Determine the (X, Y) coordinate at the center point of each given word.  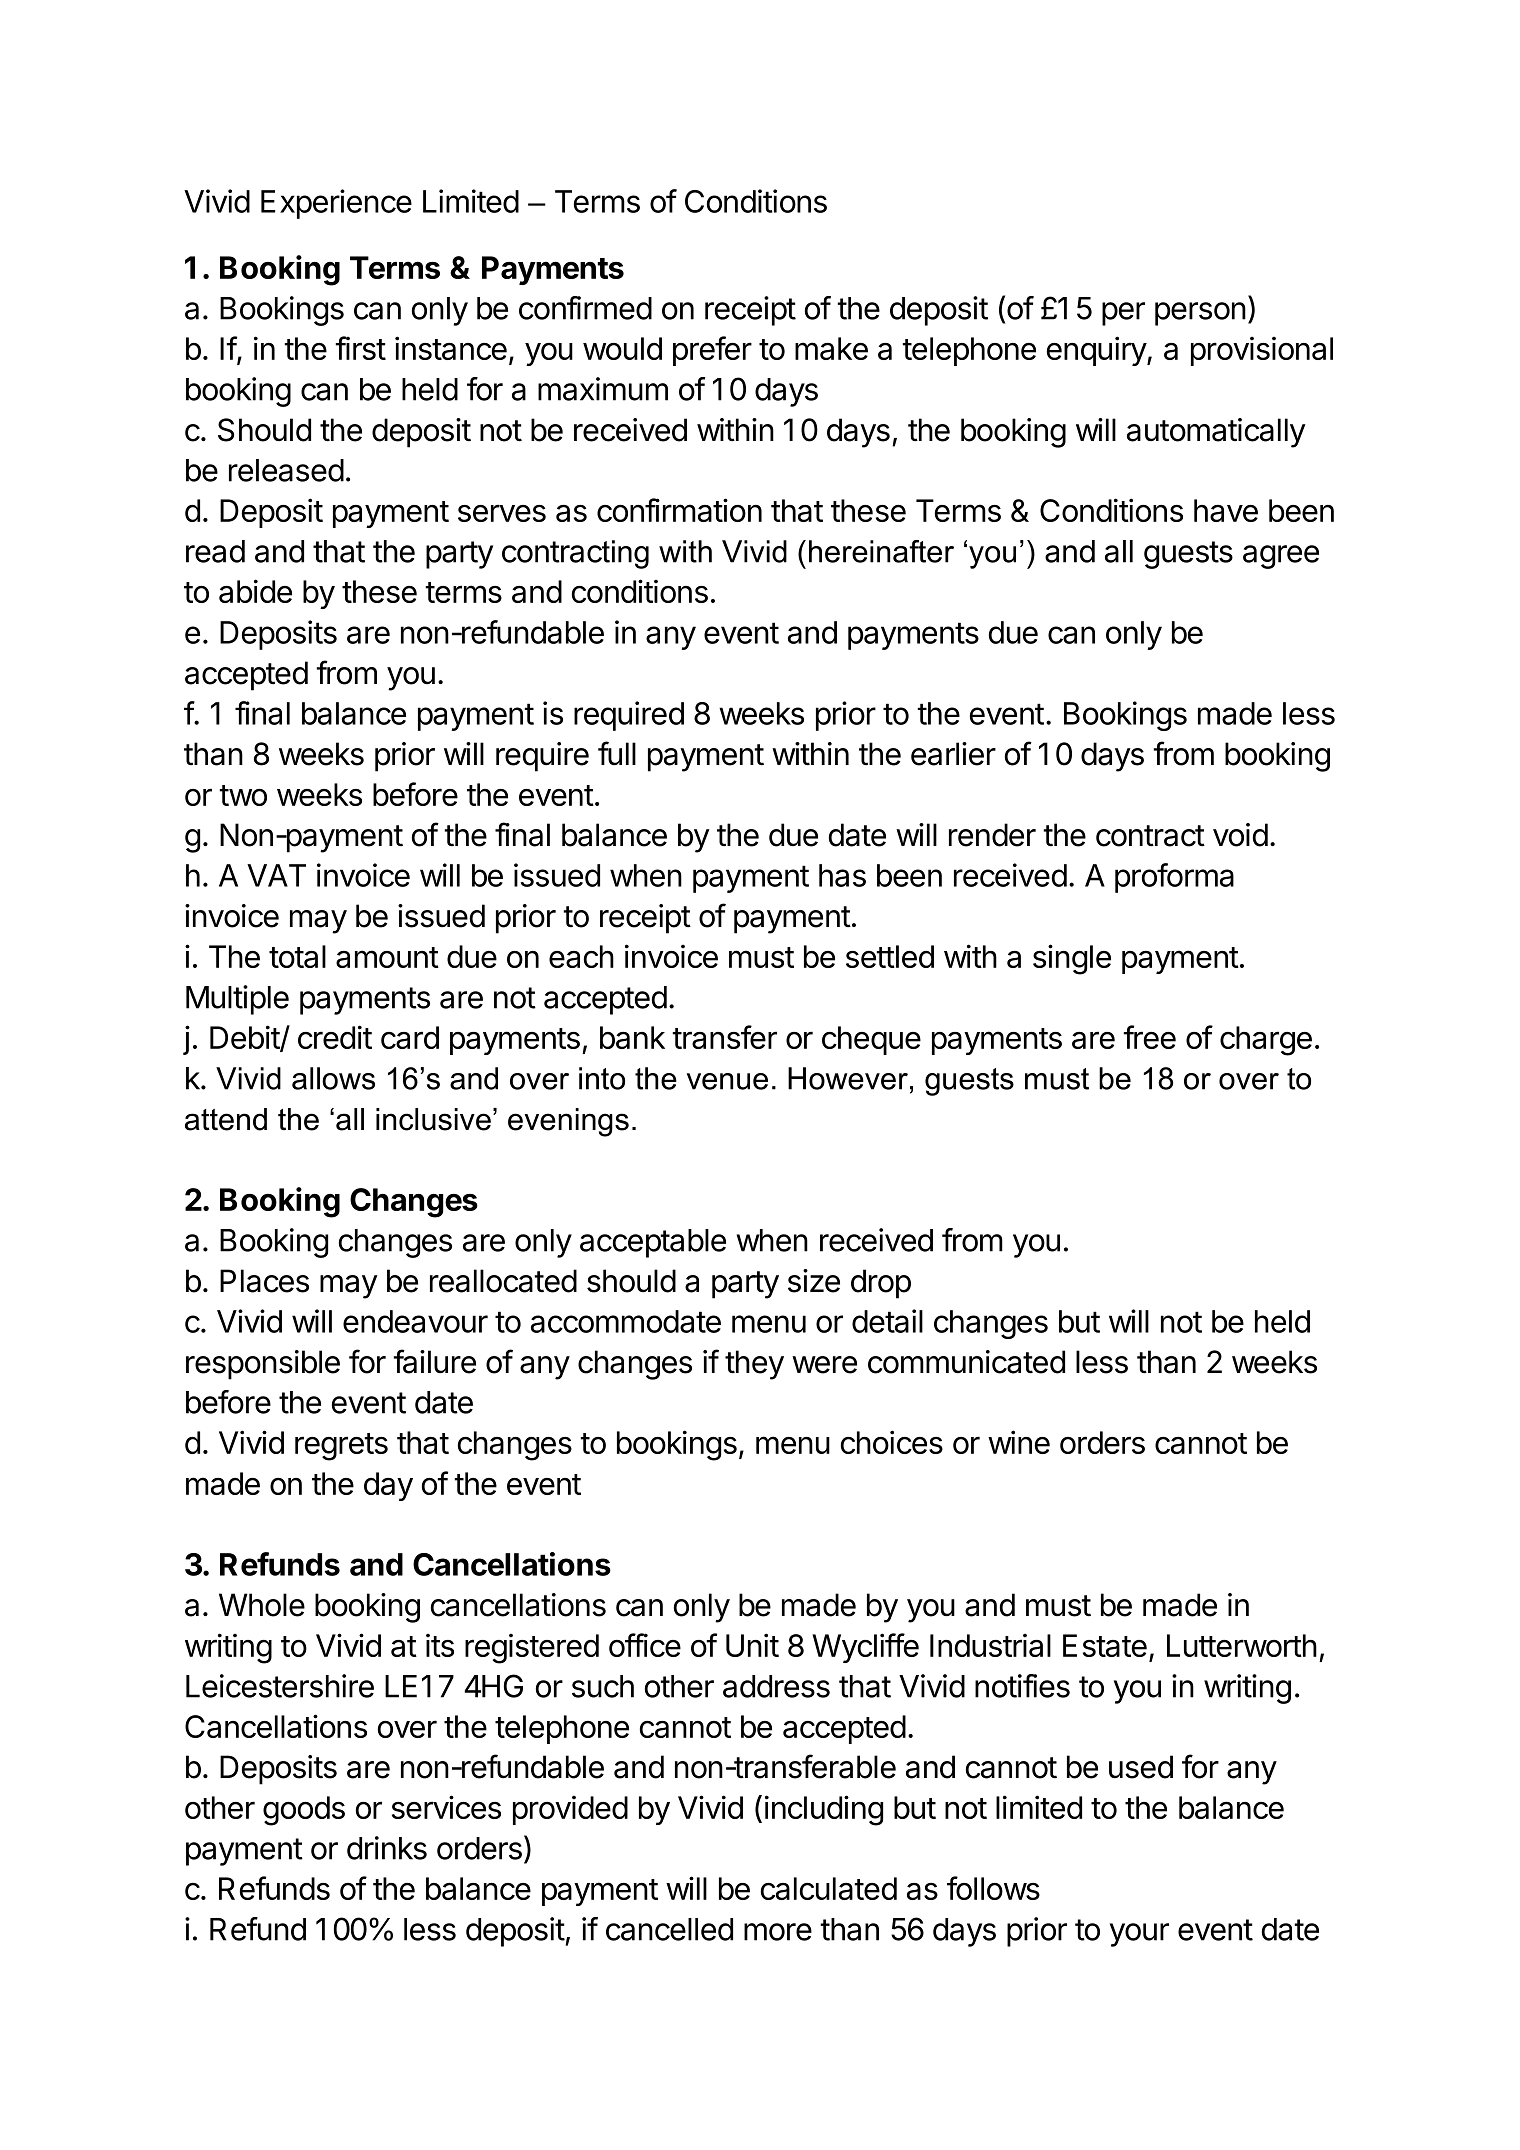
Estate (1105, 1645)
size (814, 1281)
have (1226, 510)
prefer (712, 351)
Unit (752, 1645)
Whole (262, 1605)
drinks (387, 1848)
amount (387, 957)
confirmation (679, 510)
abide (255, 591)
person (1200, 314)
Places (264, 1281)
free (1149, 1037)
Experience (336, 204)
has (842, 875)
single (1072, 959)
